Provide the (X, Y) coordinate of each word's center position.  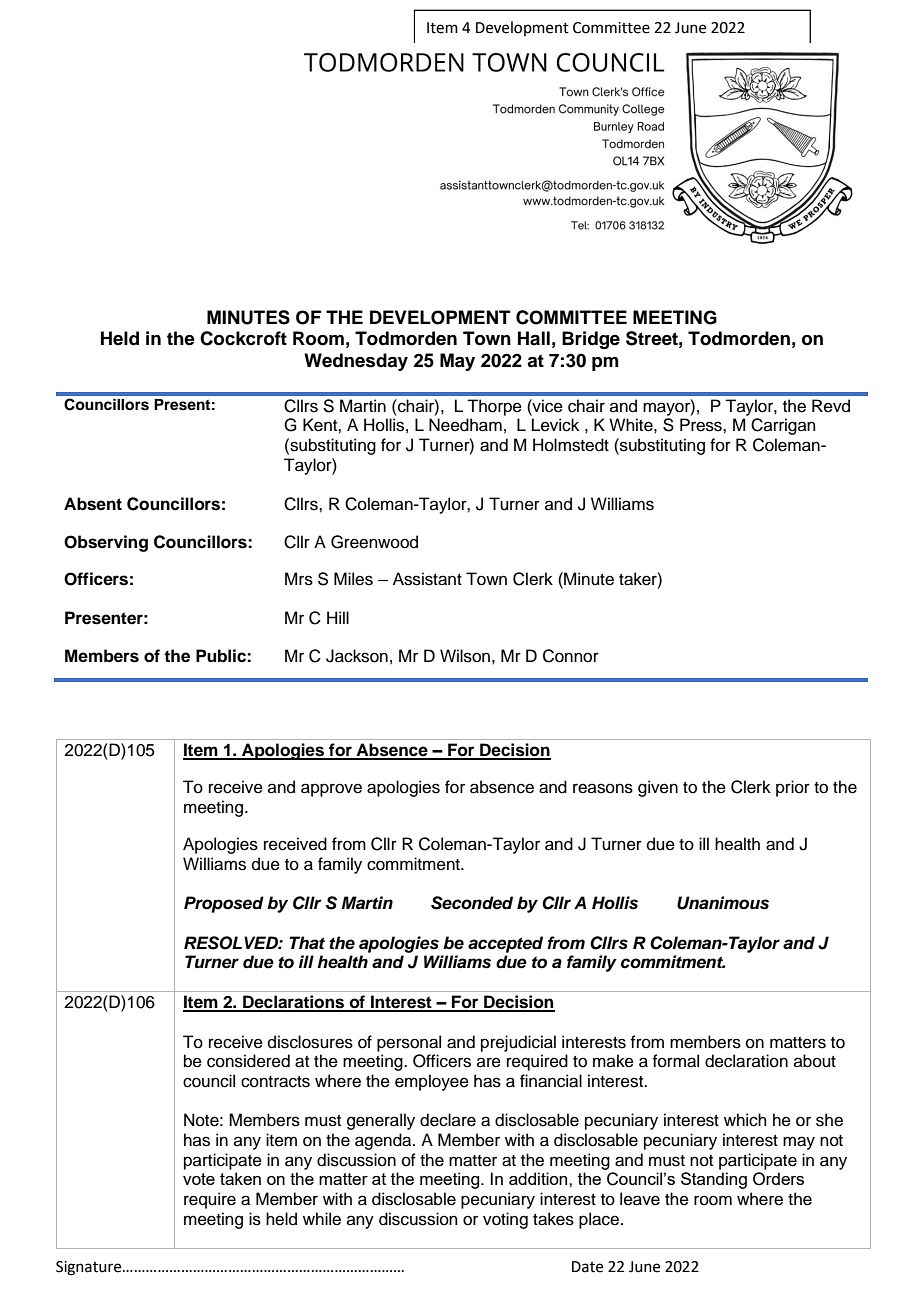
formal (675, 1061)
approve (331, 790)
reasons (603, 788)
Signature (90, 1268)
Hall (534, 338)
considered (248, 1061)
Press (702, 425)
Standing (714, 1180)
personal (409, 1043)
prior (793, 788)
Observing (106, 543)
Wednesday (356, 362)
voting (505, 1220)
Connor (571, 656)
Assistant (427, 579)
